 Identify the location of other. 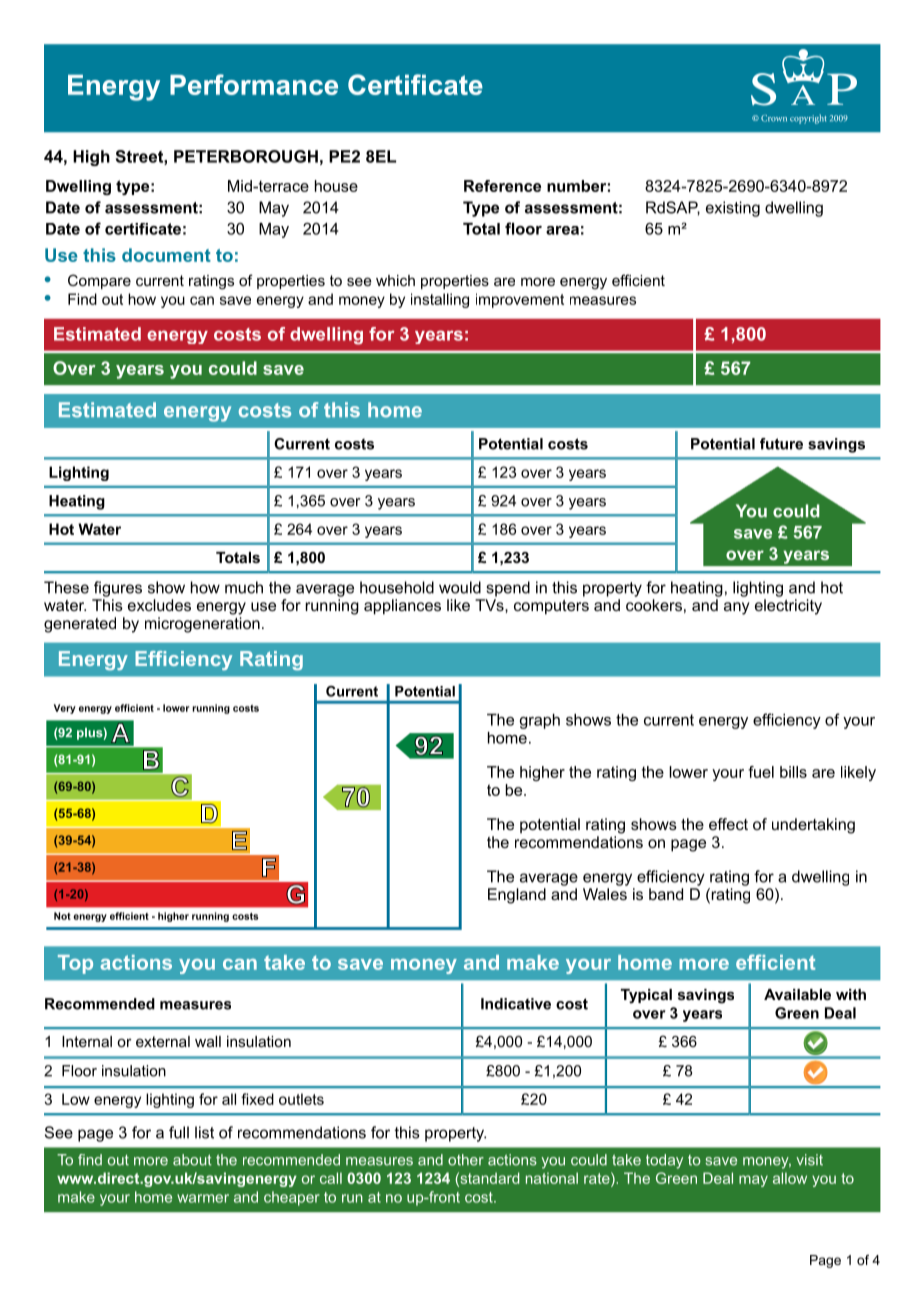
(466, 1160).
